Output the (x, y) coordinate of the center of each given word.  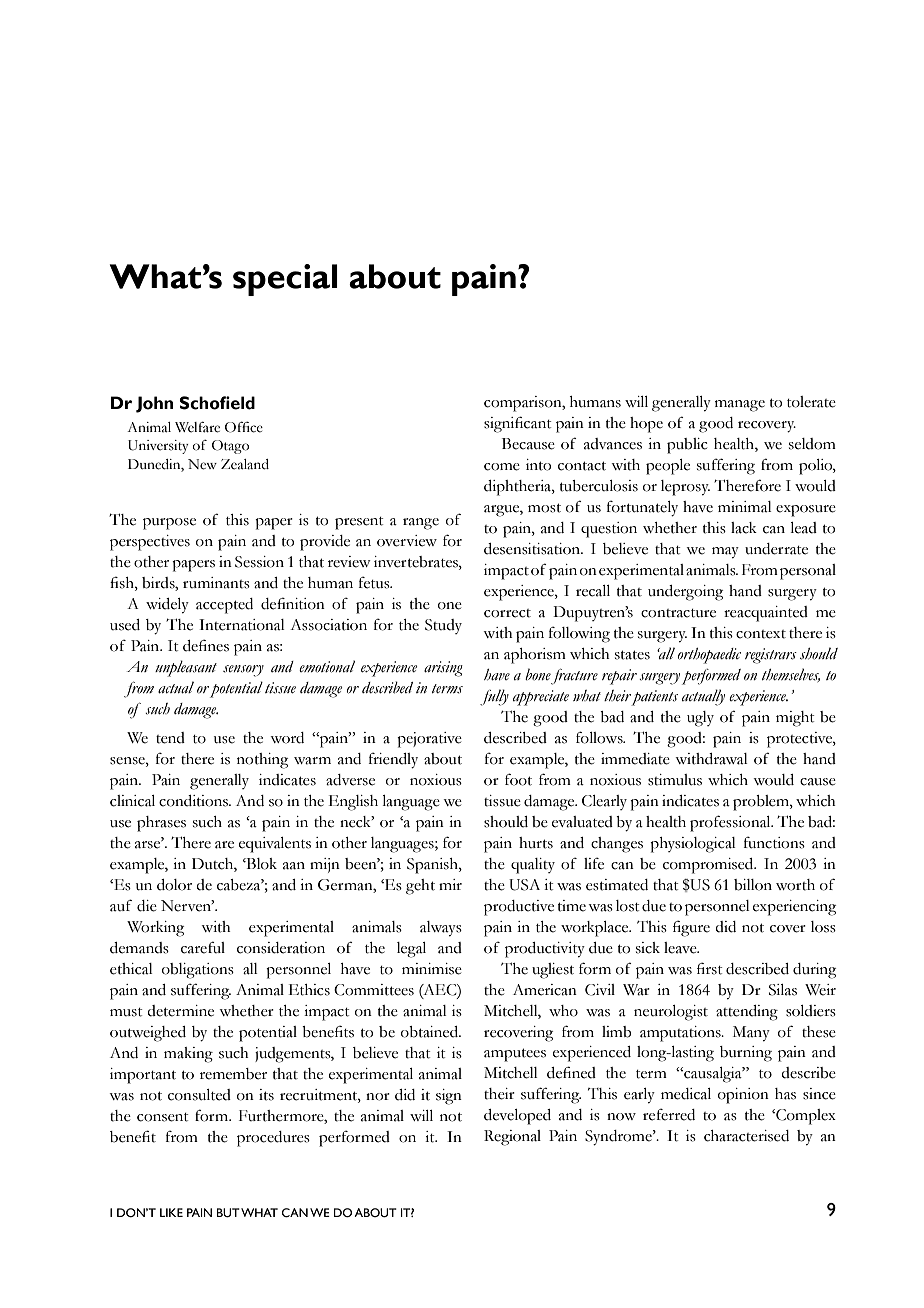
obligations (198, 971)
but (228, 1212)
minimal (745, 507)
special (285, 280)
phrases (161, 824)
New (202, 464)
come (502, 467)
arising (443, 669)
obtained (431, 1032)
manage (740, 406)
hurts (536, 843)
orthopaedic (709, 656)
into (538, 465)
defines (206, 645)
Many (751, 1033)
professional (731, 823)
